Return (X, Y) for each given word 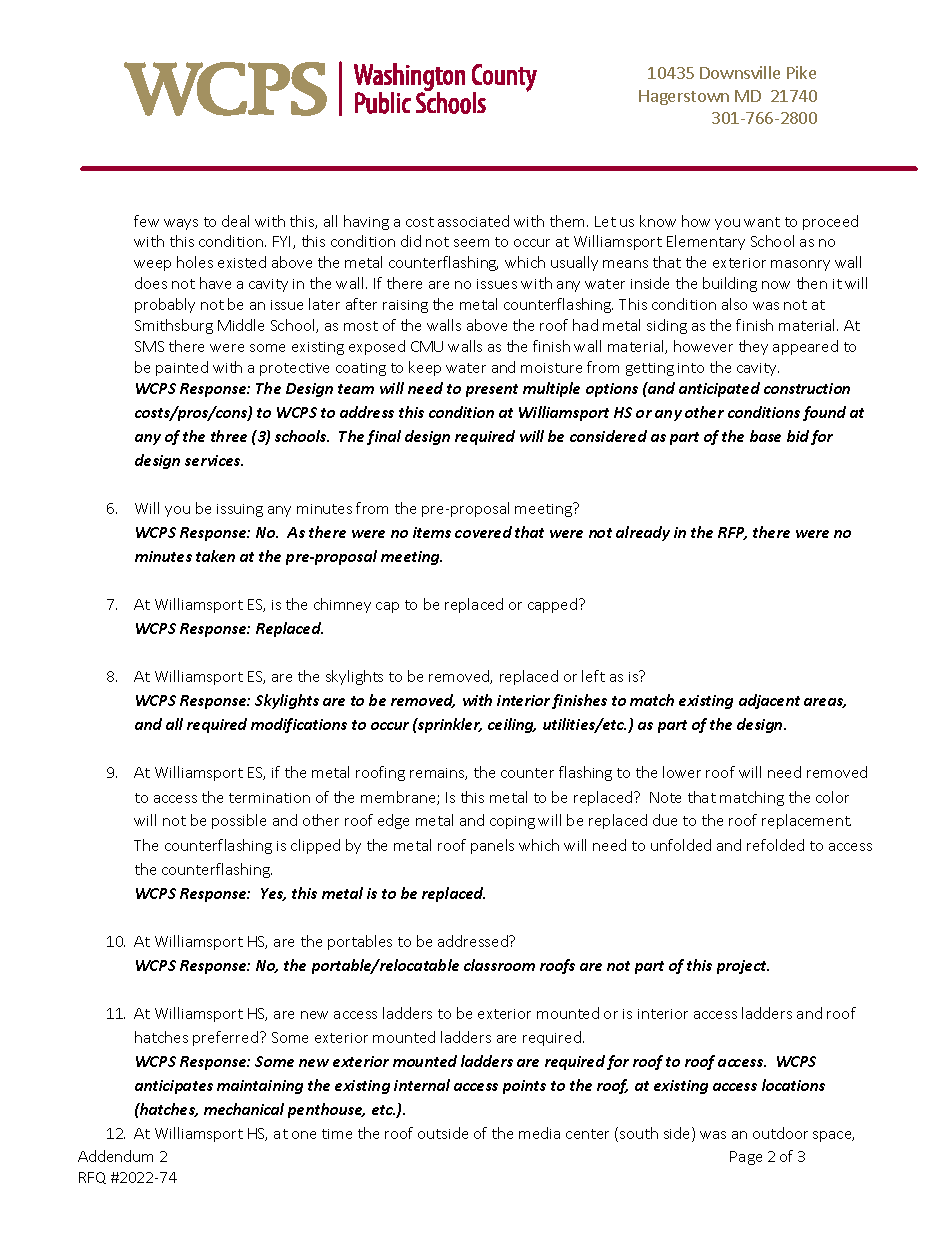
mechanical (244, 1109)
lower (682, 772)
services (214, 460)
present (492, 390)
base (765, 436)
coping (512, 822)
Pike (801, 72)
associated (473, 221)
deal (235, 221)
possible (239, 821)
